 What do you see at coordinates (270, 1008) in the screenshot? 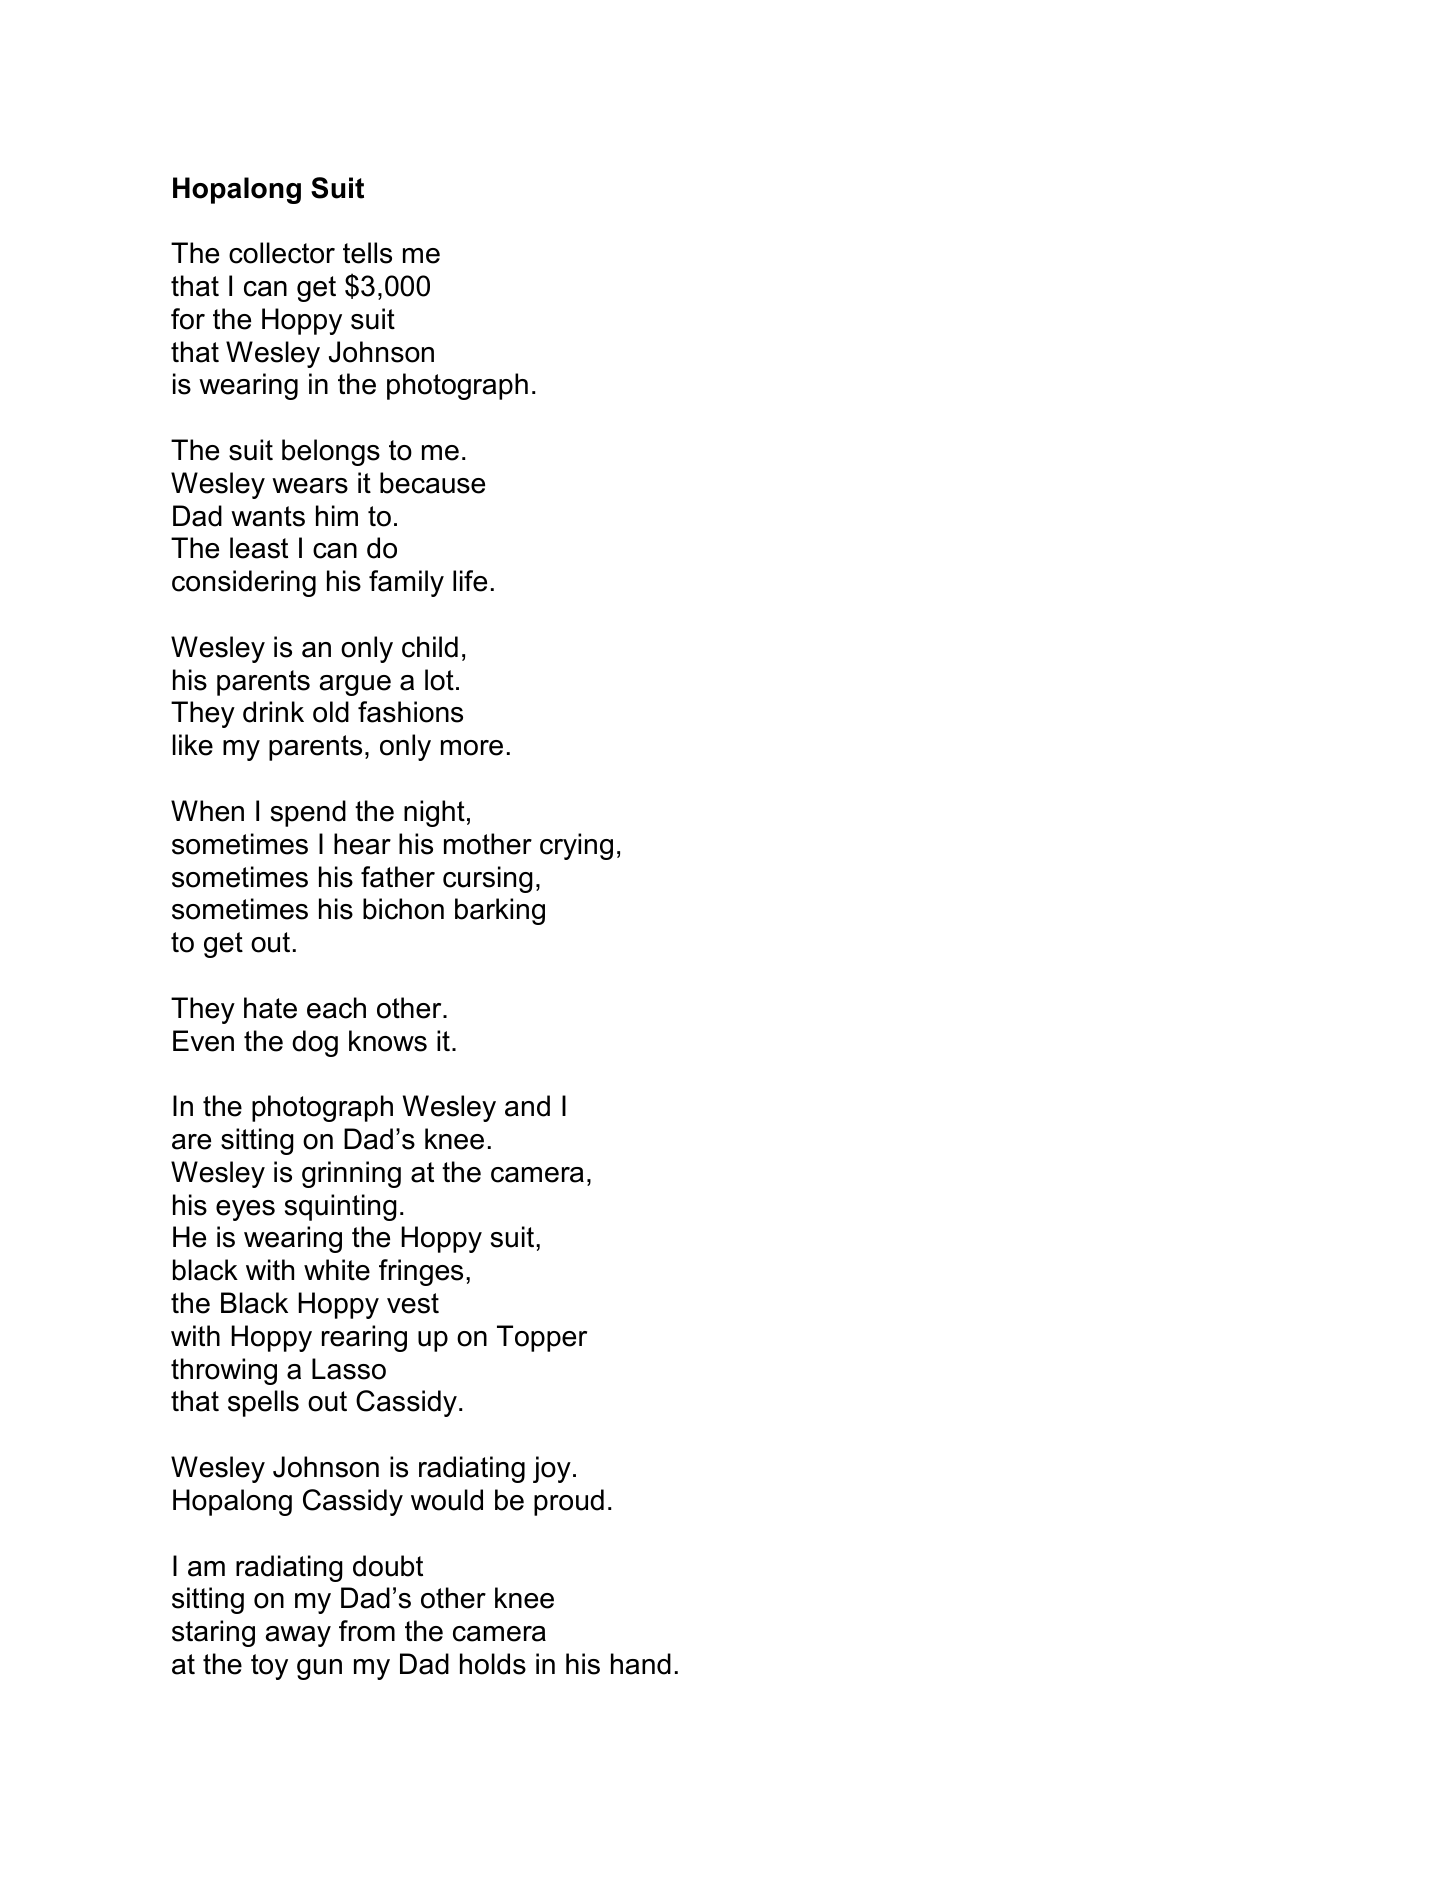
I see `hate` at bounding box center [270, 1008].
